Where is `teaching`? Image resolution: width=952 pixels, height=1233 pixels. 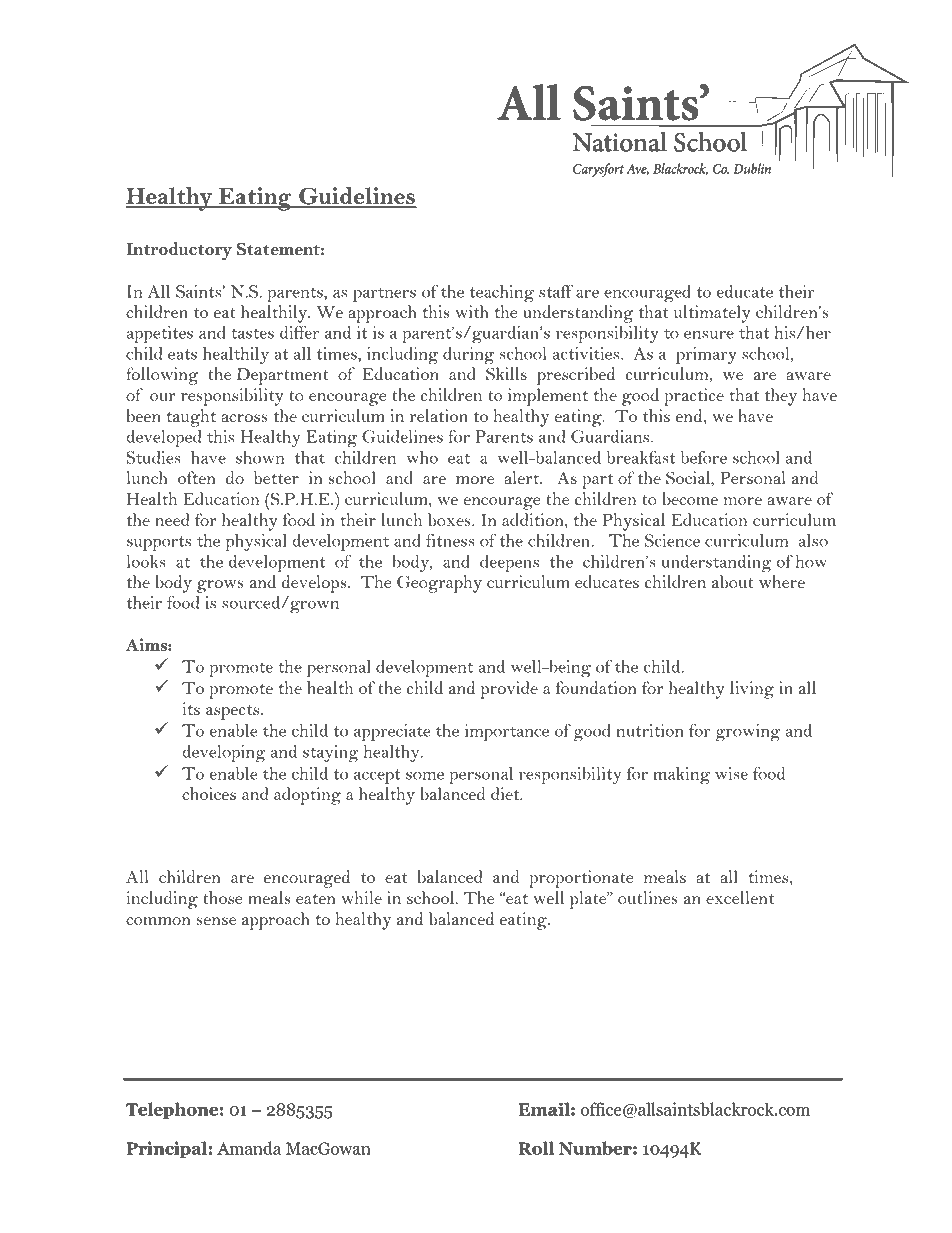 teaching is located at coordinates (502, 293).
